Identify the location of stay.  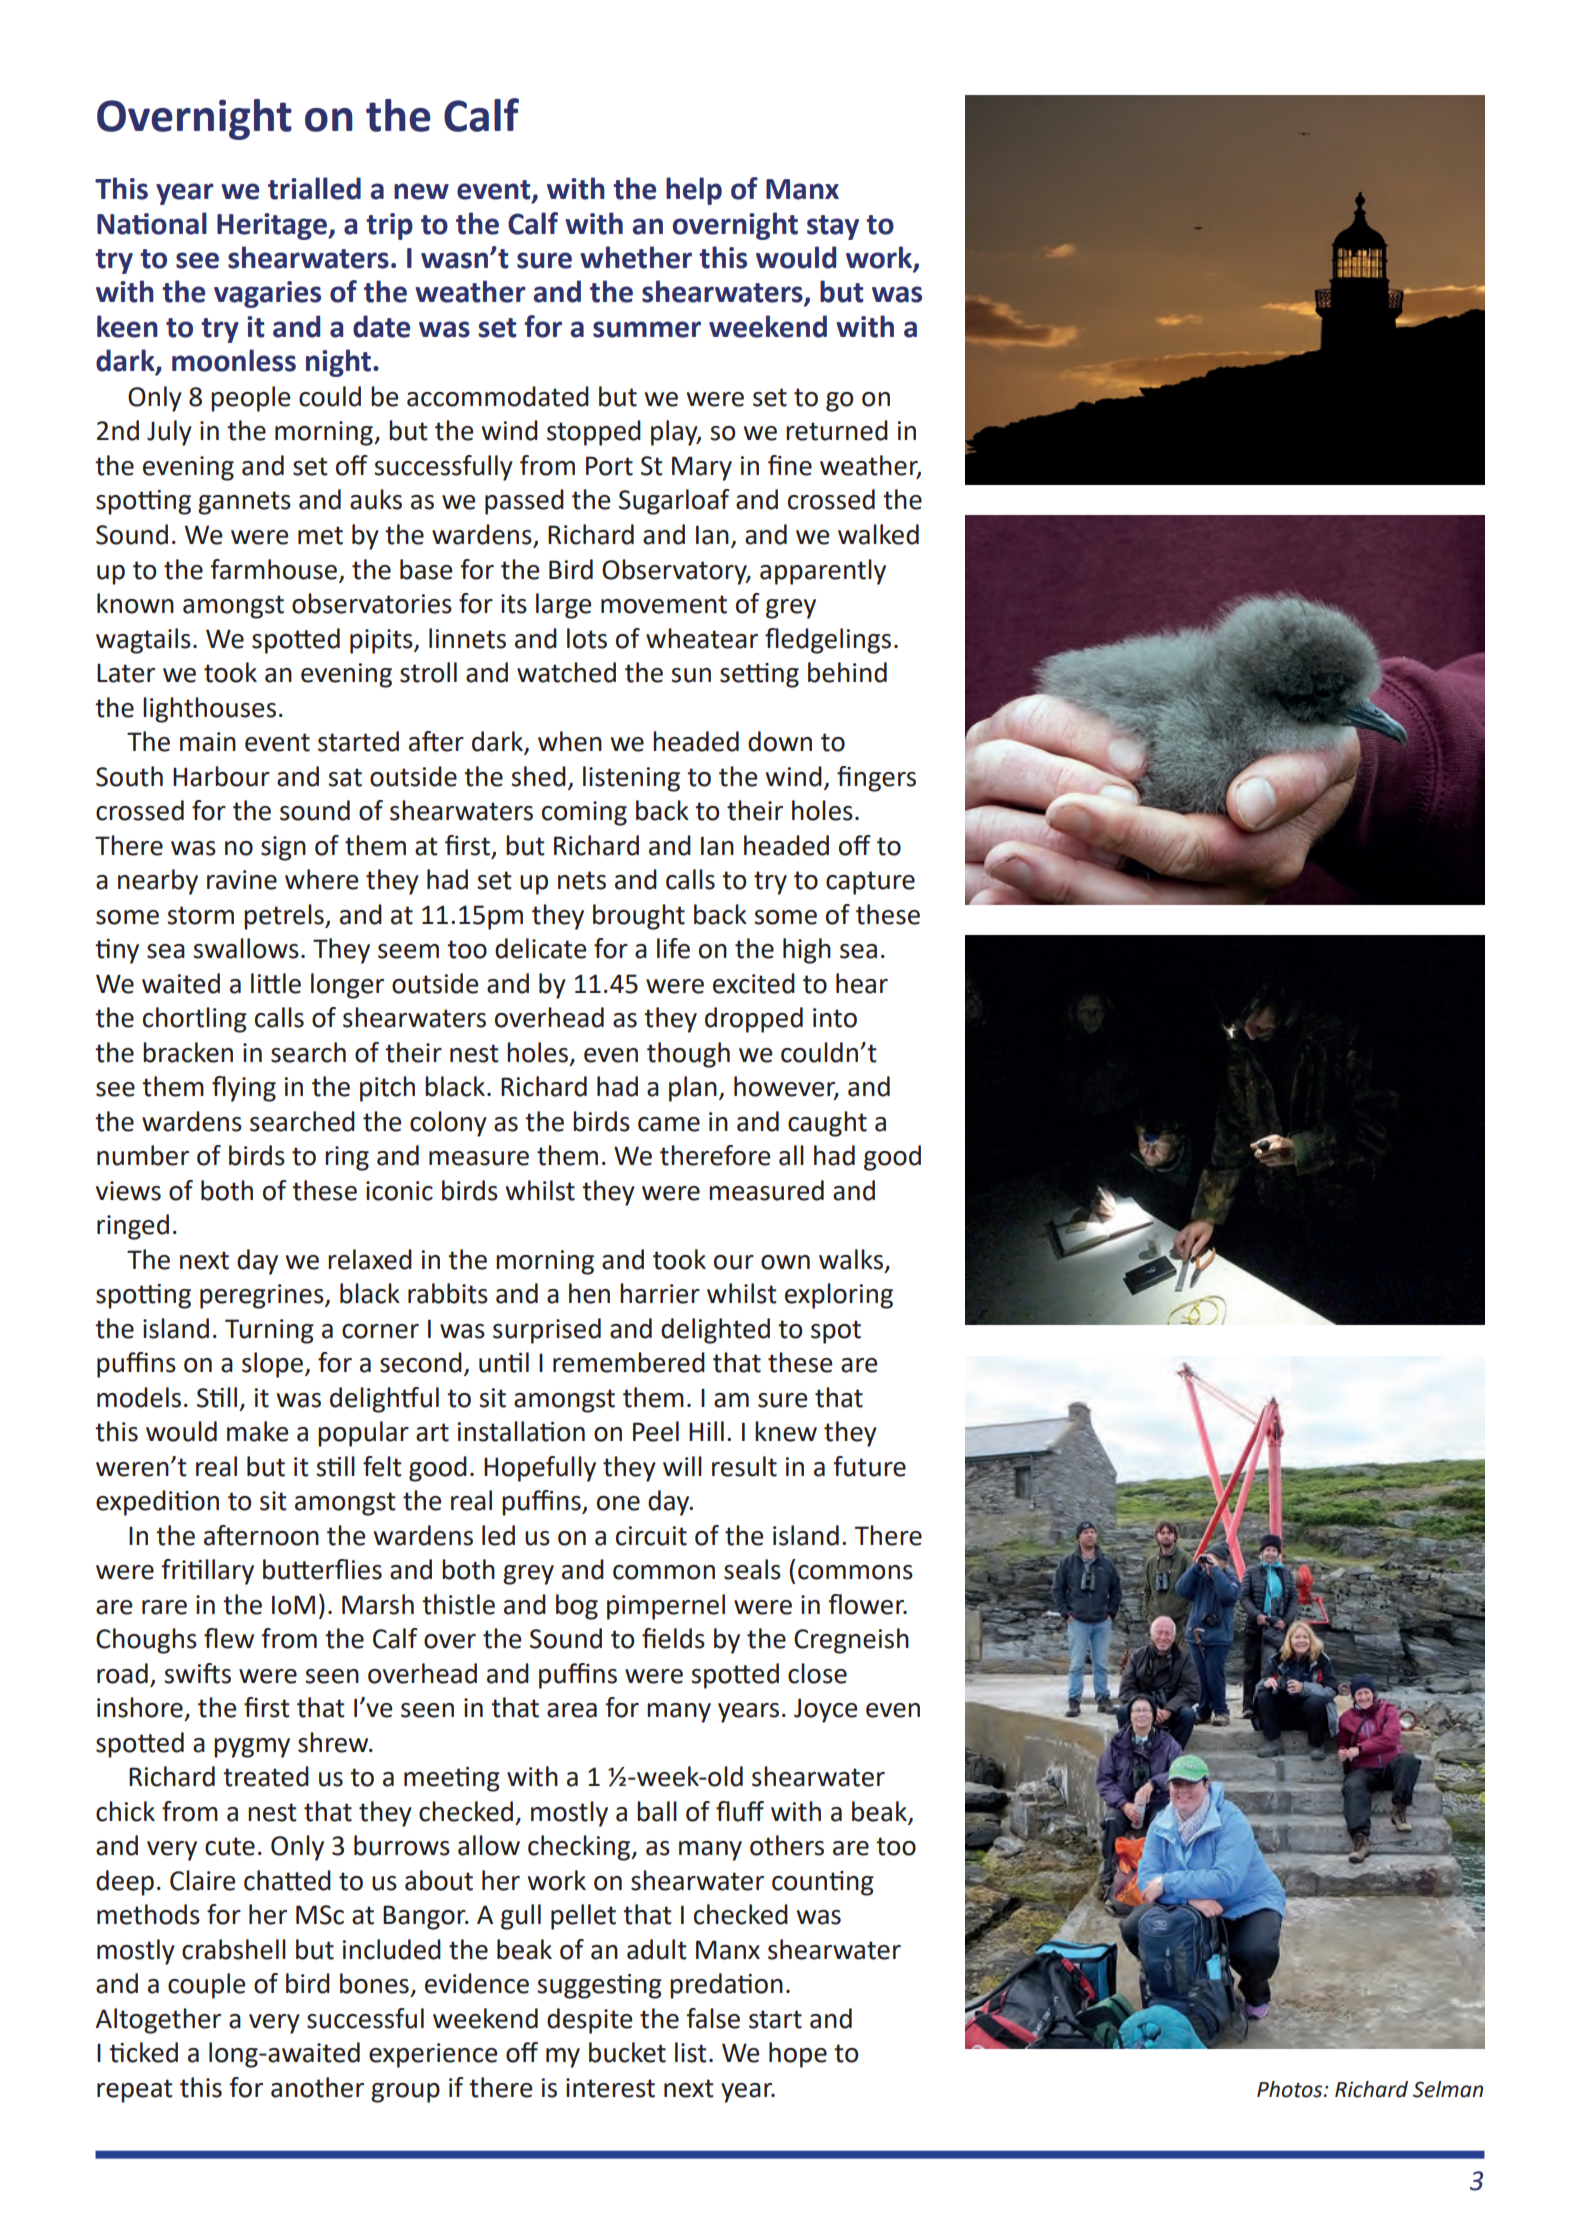
(833, 227).
